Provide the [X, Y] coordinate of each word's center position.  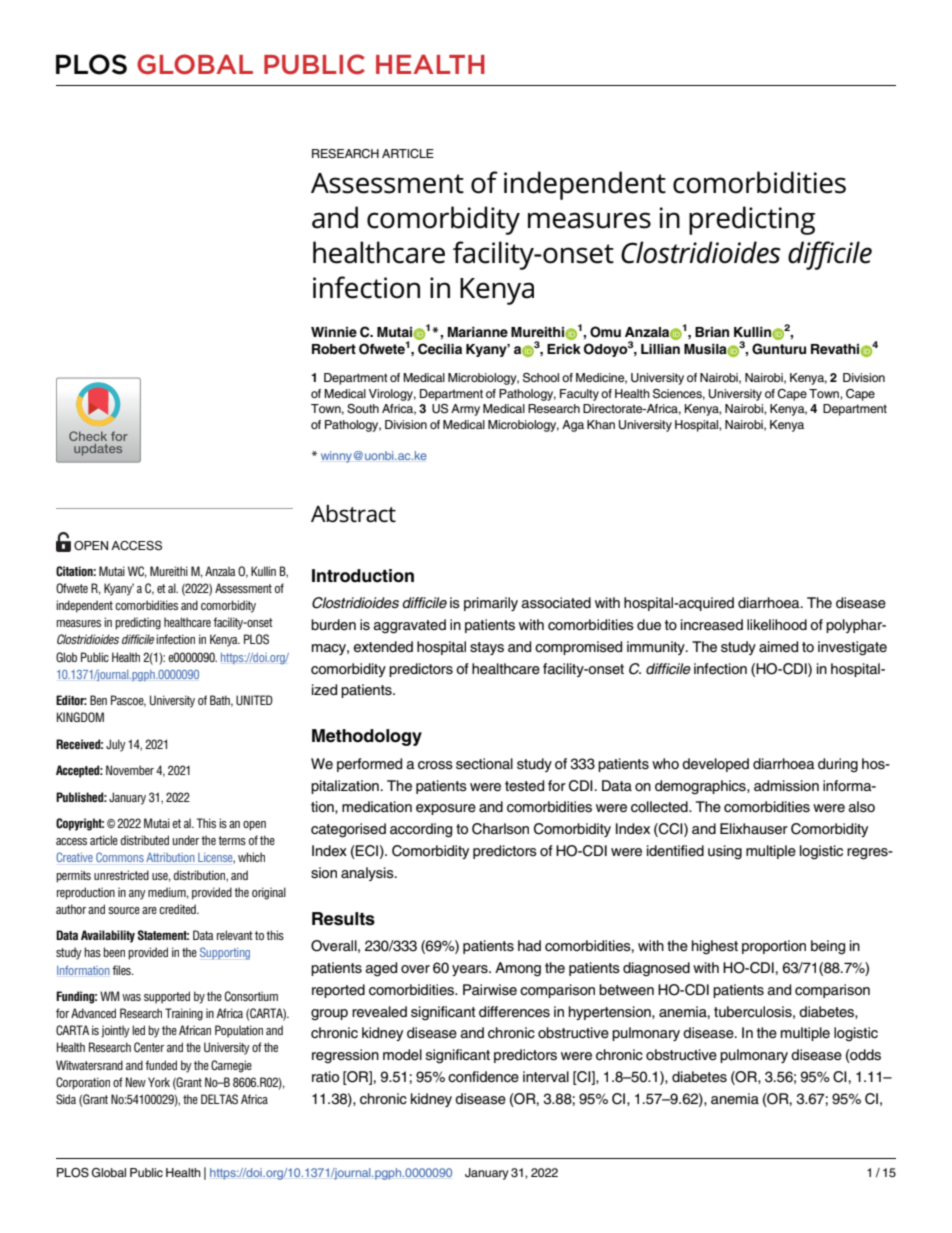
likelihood [777, 625]
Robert [334, 349]
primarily [491, 604]
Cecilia [440, 349]
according [421, 830]
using [725, 852]
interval [546, 1077]
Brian [712, 332]
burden [333, 624]
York [159, 1082]
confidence [483, 1077]
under [186, 840]
